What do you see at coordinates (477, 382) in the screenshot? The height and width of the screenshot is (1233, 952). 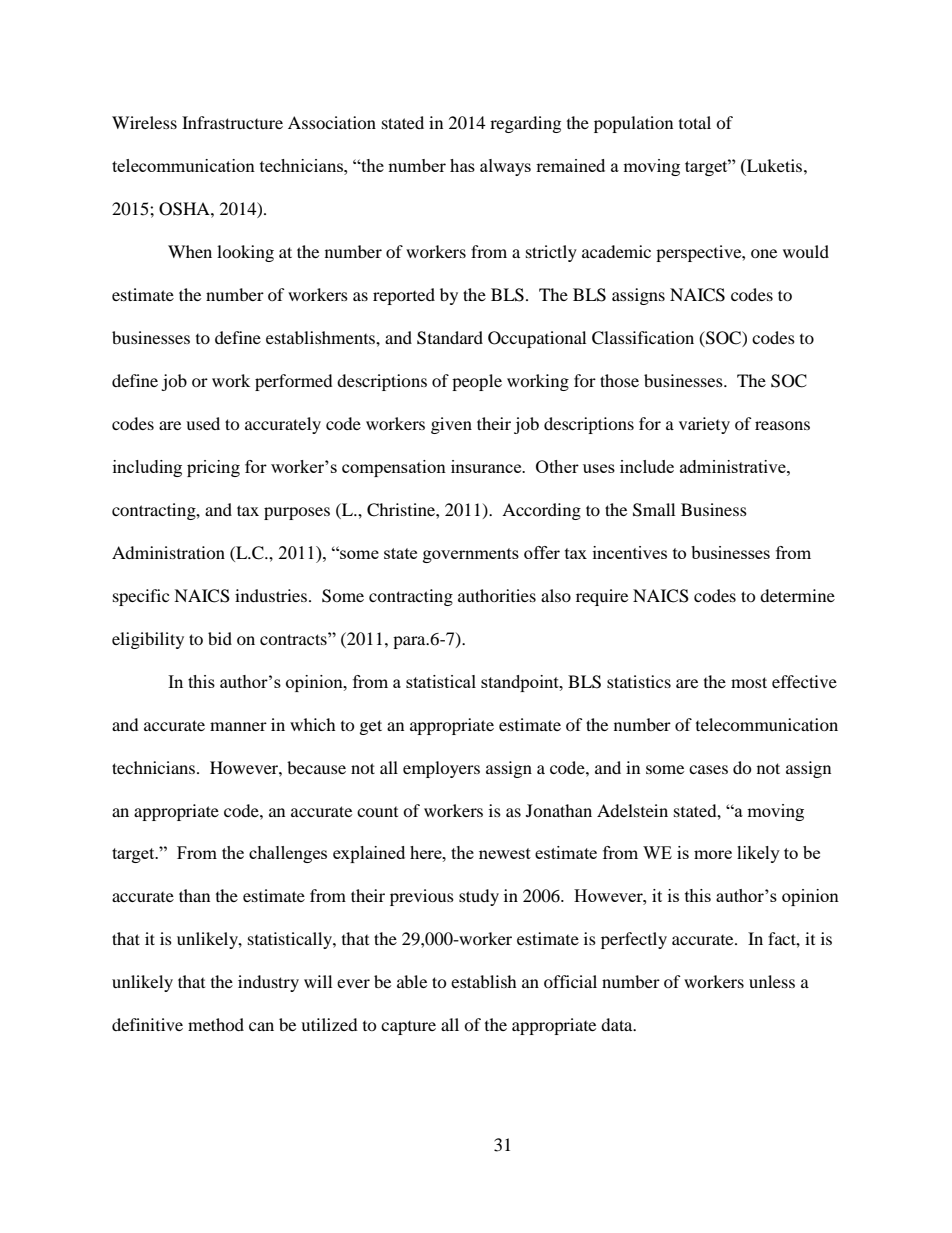 I see `people` at bounding box center [477, 382].
